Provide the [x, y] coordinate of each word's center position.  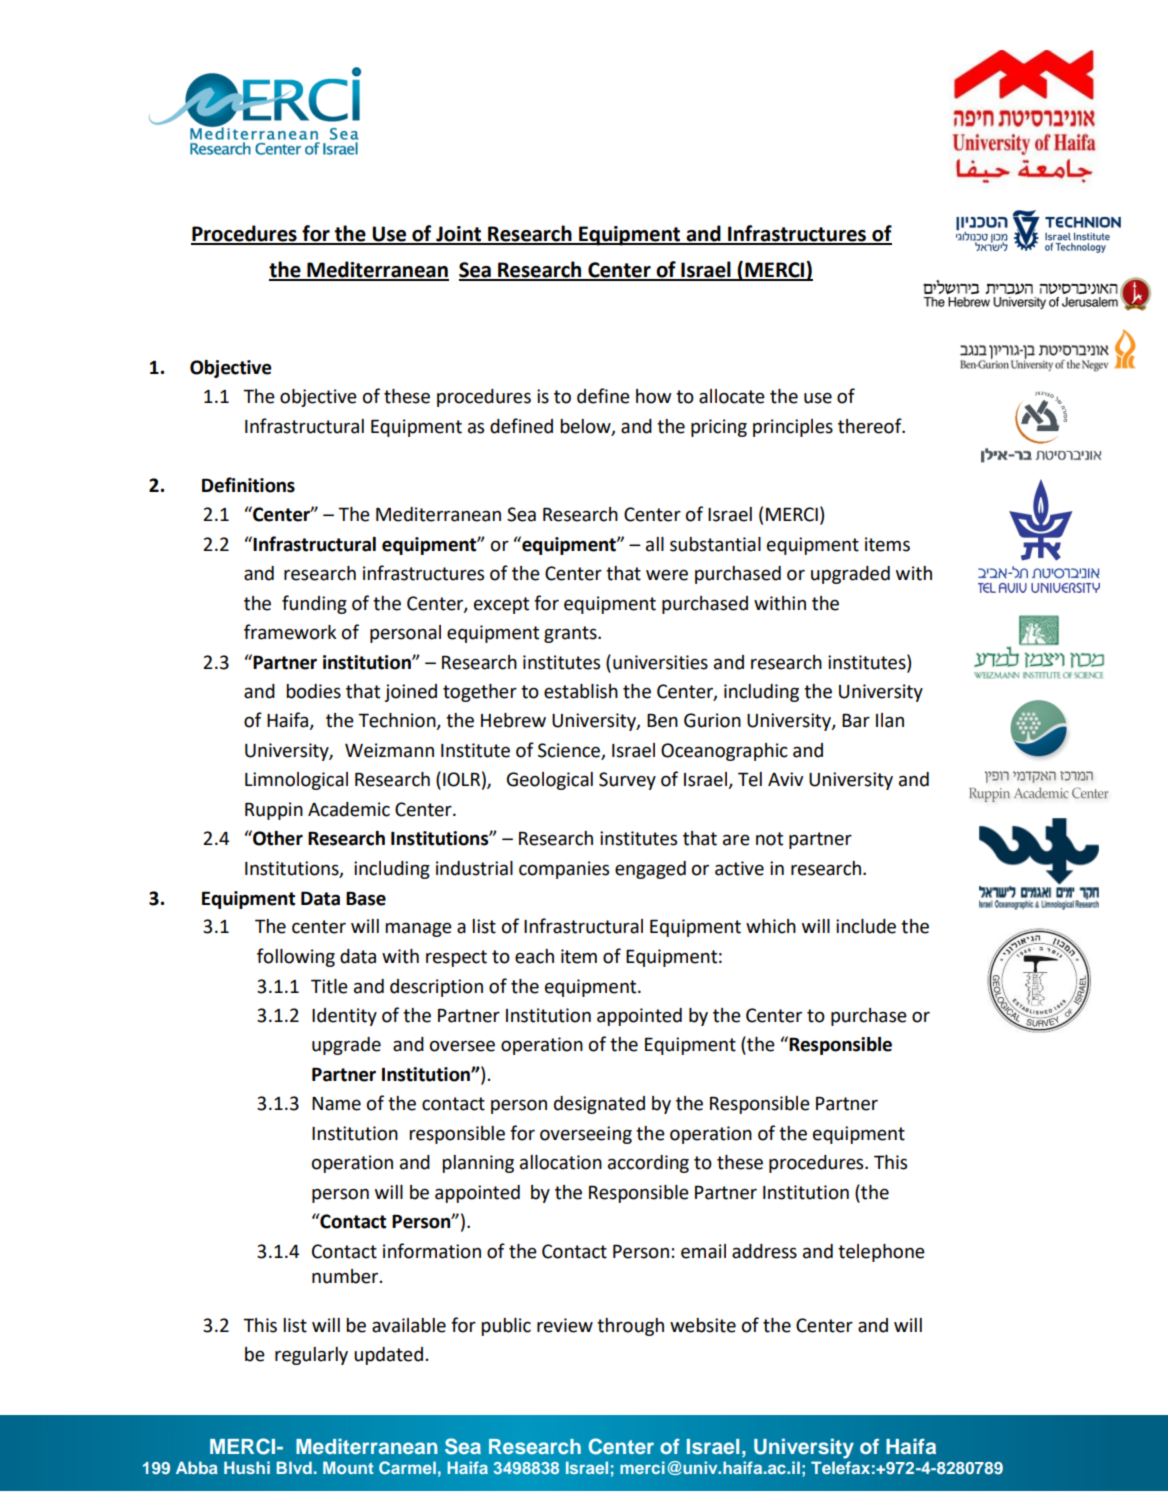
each [534, 956]
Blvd [294, 1467]
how [654, 396]
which [771, 926]
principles [793, 428]
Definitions [248, 485]
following [296, 957]
